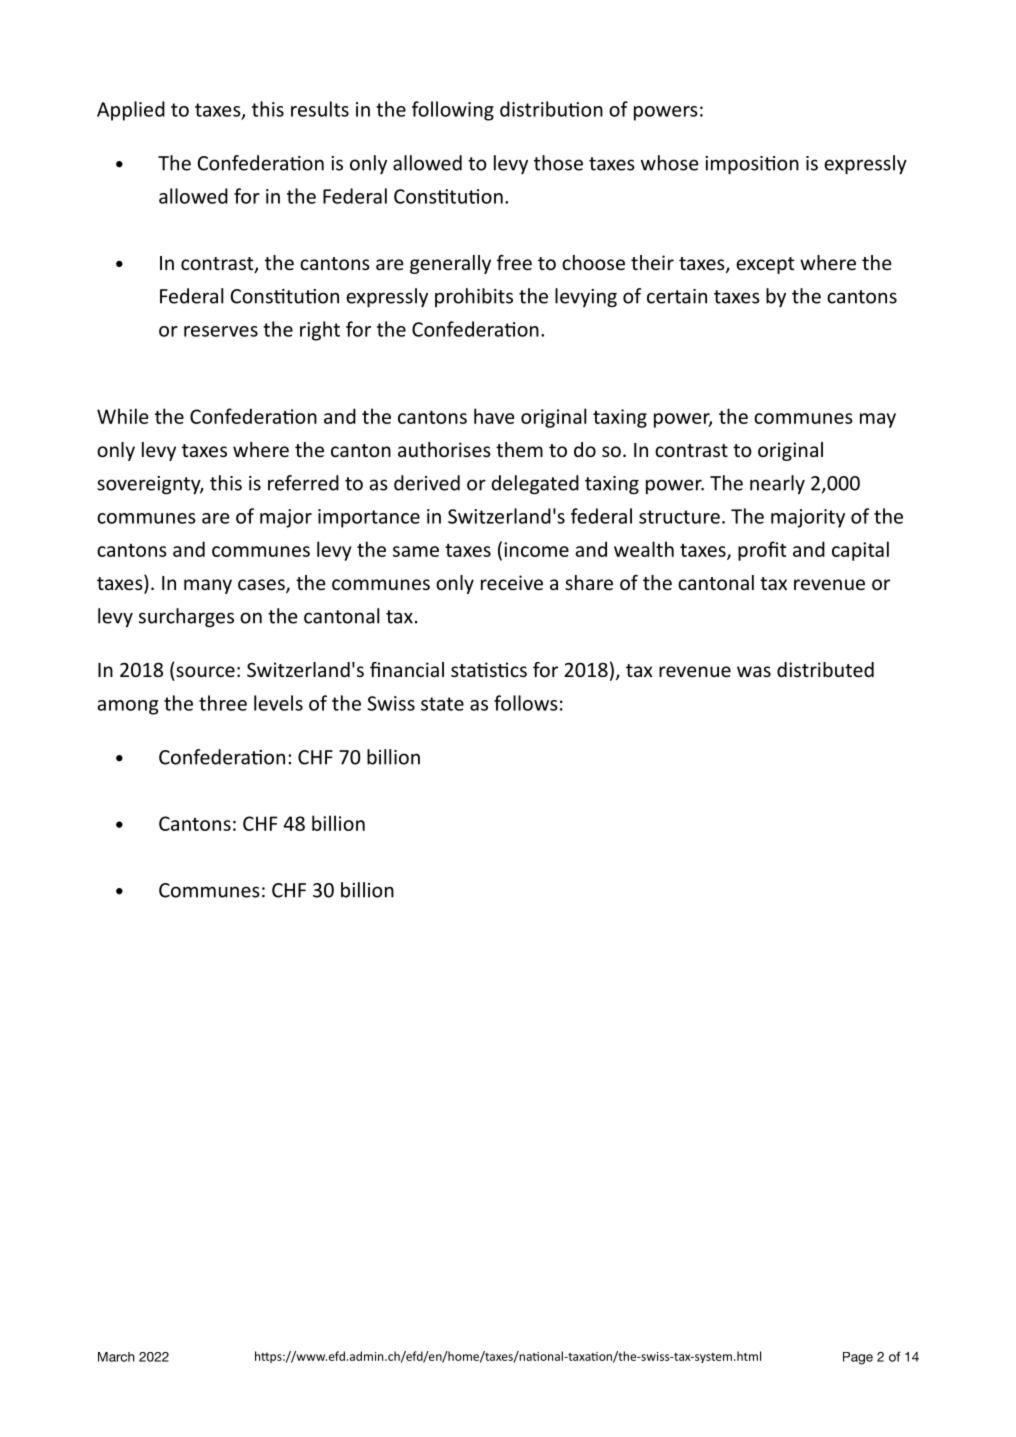  What do you see at coordinates (131, 111) in the screenshot?
I see `Applied` at bounding box center [131, 111].
